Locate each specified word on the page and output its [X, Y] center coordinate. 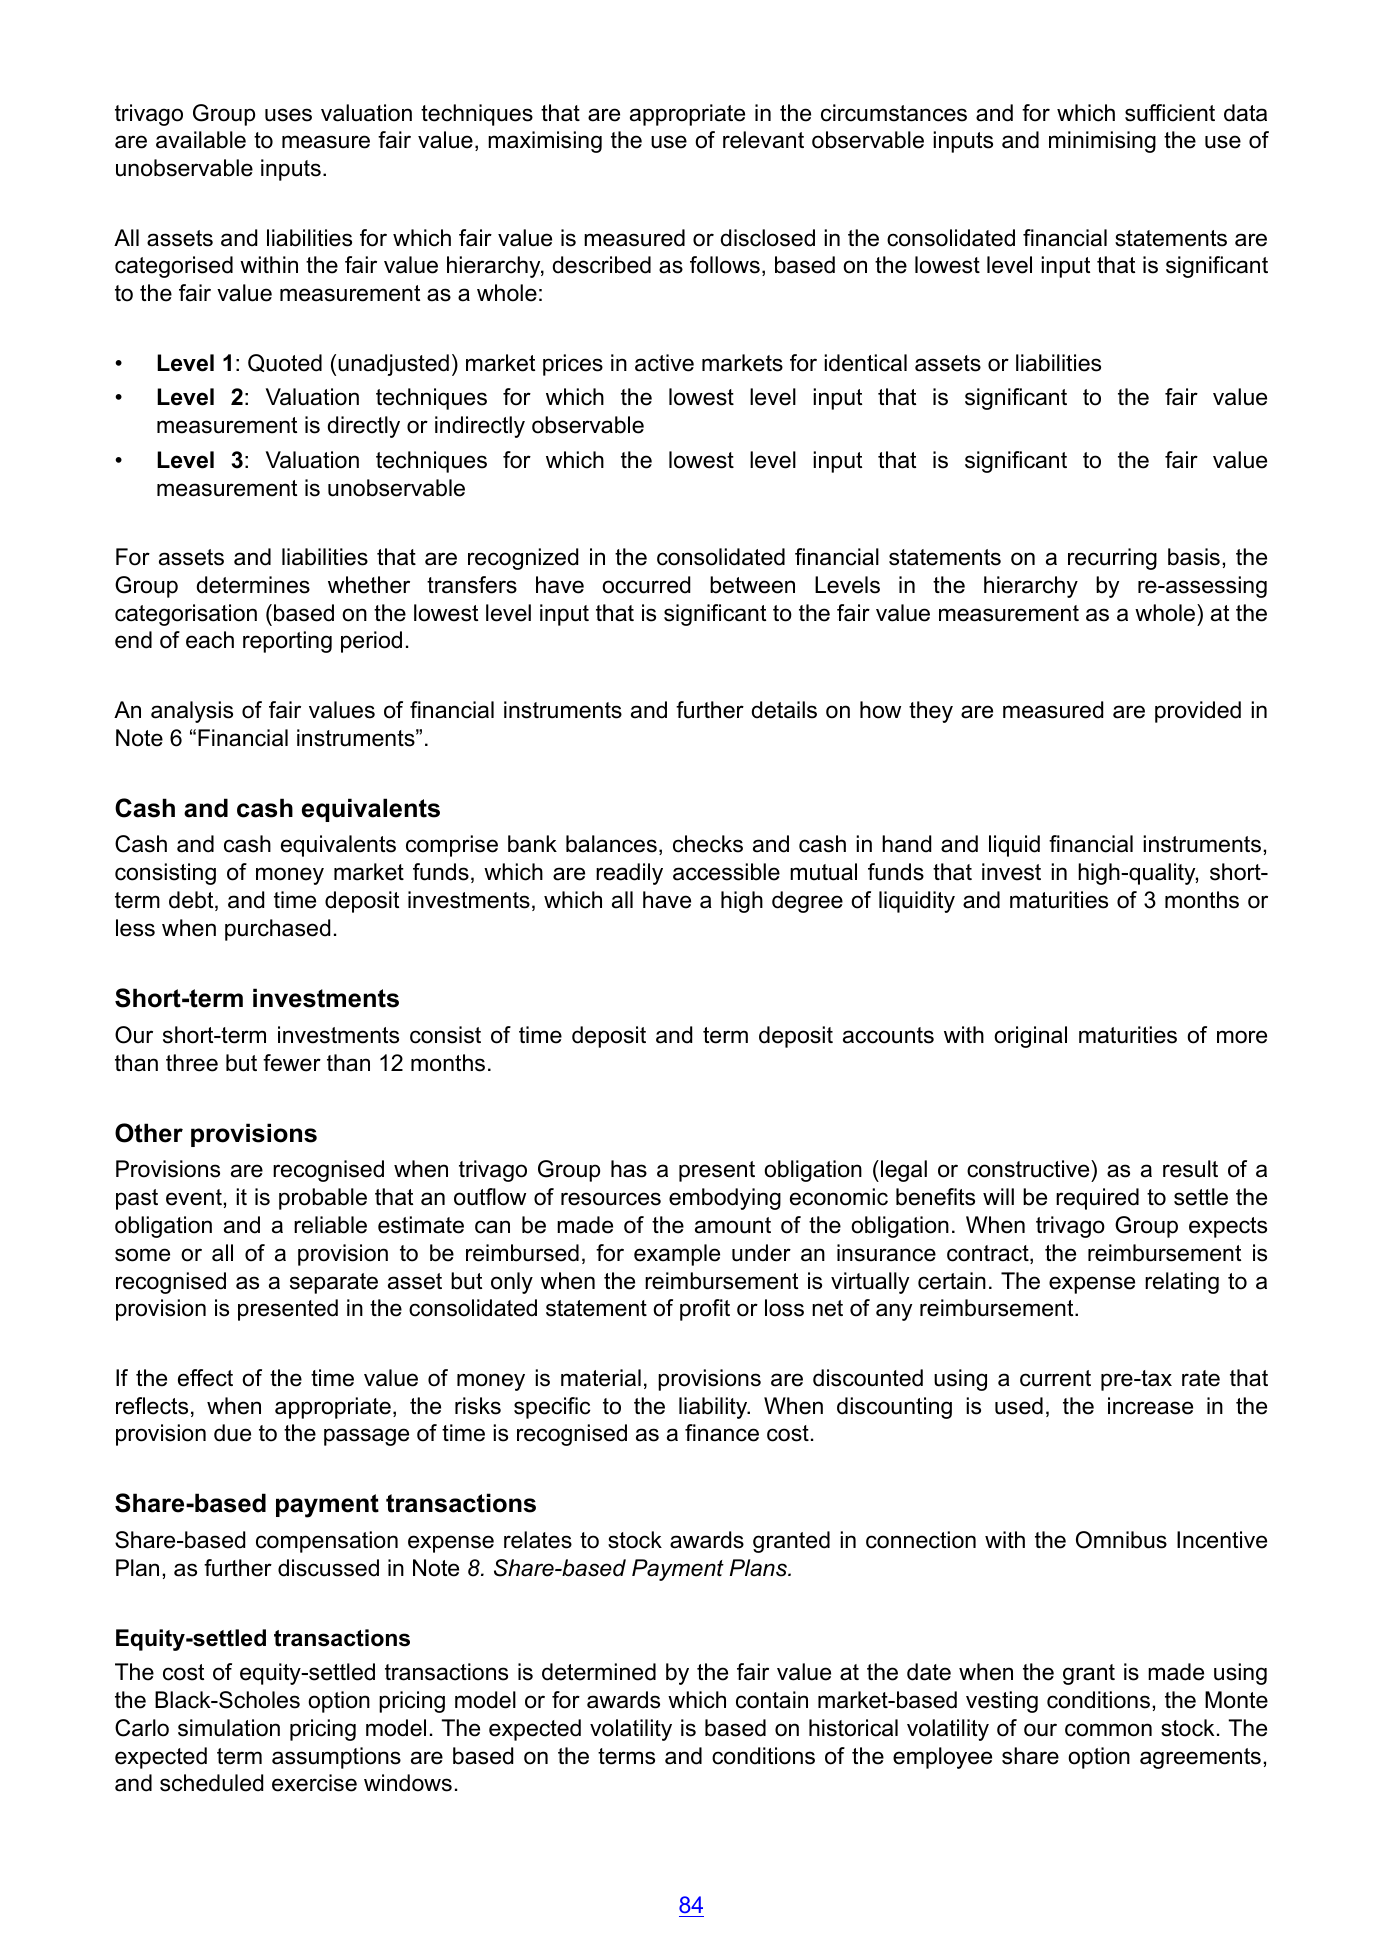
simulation [229, 1728]
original [1030, 1037]
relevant [763, 140]
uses [288, 115]
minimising [1102, 142]
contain [772, 1700]
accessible [726, 872]
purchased [277, 930]
